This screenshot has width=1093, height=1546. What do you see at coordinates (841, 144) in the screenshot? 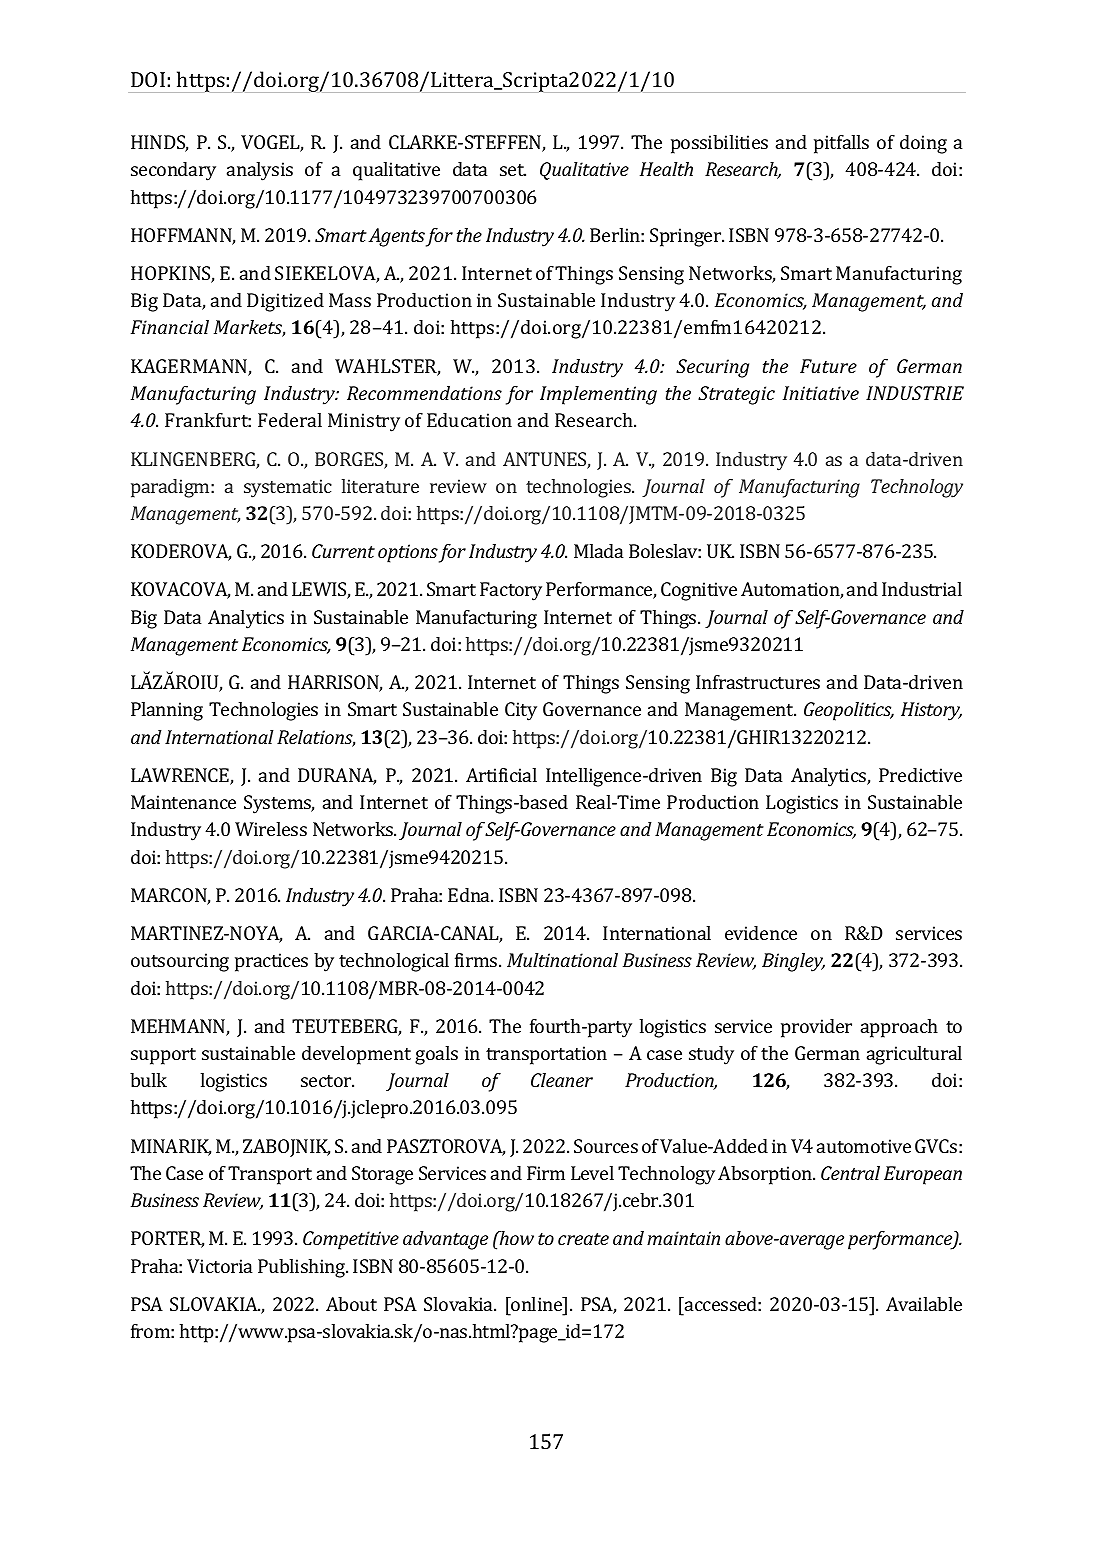
I see `pitfalls` at bounding box center [841, 144].
